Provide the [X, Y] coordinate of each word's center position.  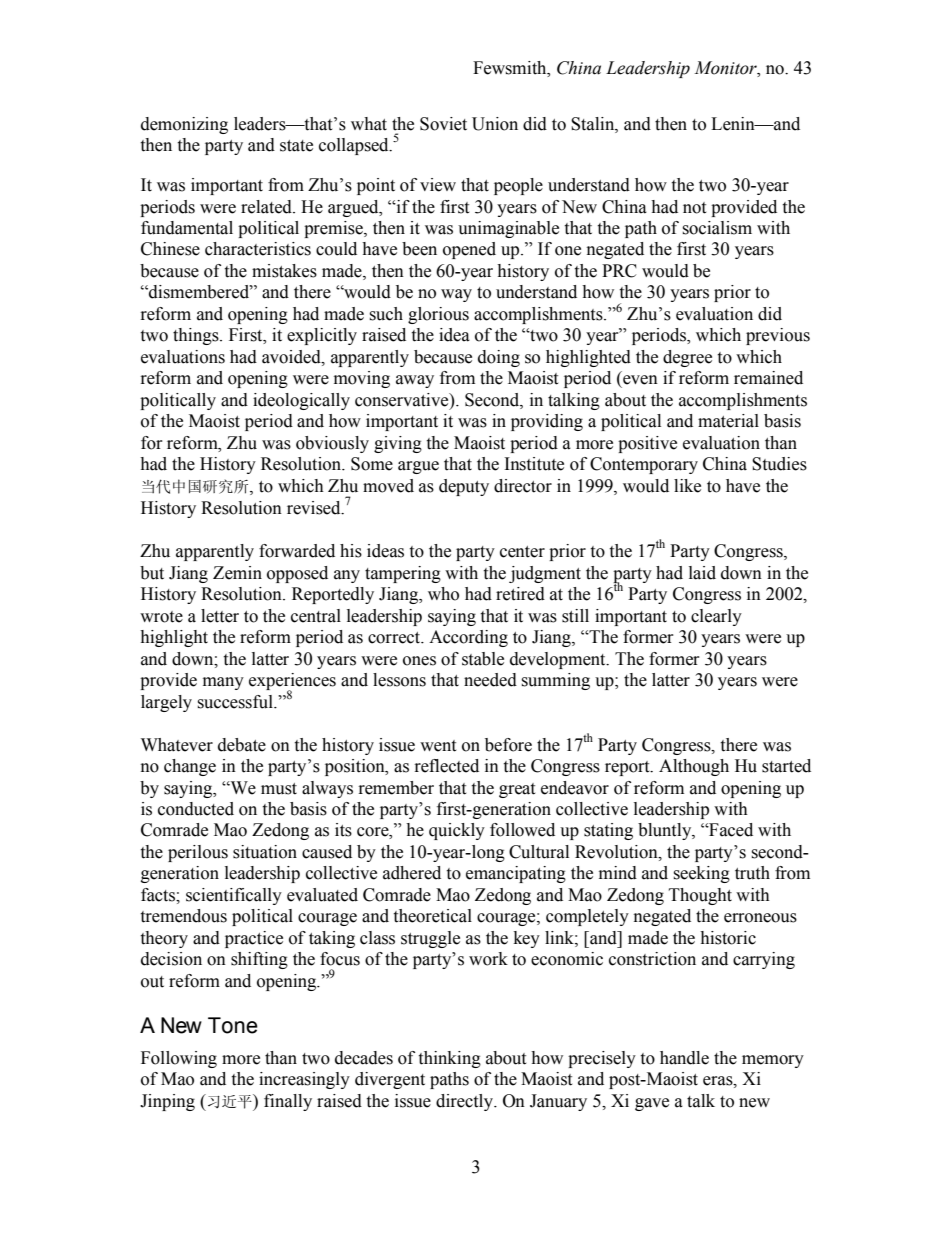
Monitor [726, 68]
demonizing [184, 125]
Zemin [237, 573]
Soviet [443, 124]
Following [179, 1059]
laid [702, 573]
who [443, 594]
